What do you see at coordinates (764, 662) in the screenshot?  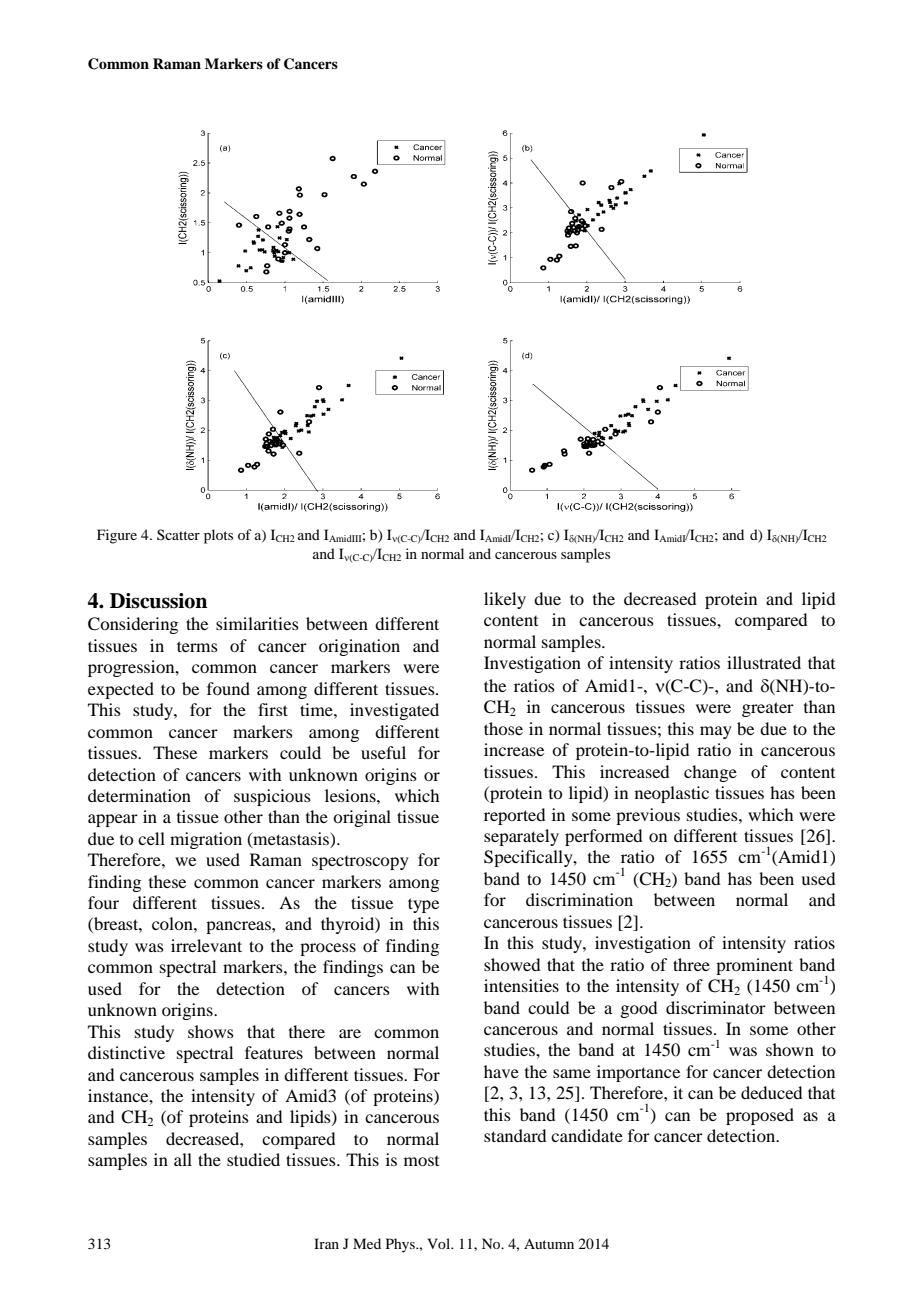 I see `illustrated` at bounding box center [764, 662].
